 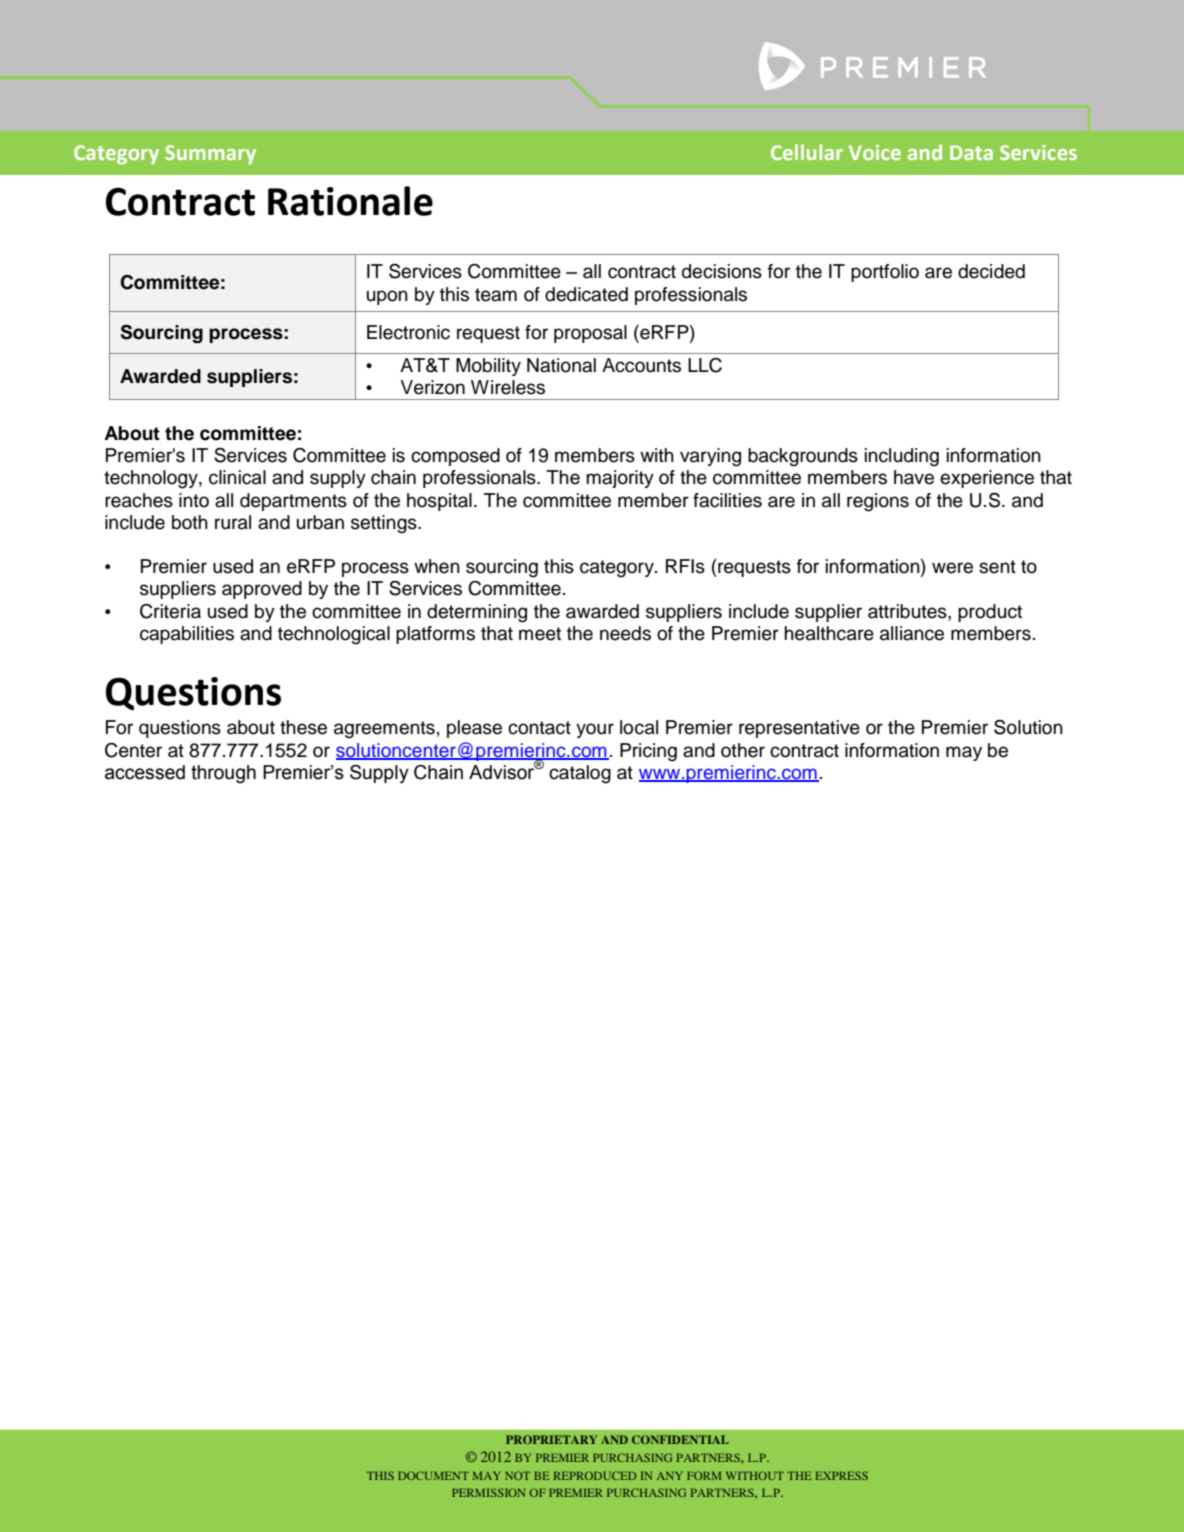 I want to click on Summary, so click(x=210, y=154).
